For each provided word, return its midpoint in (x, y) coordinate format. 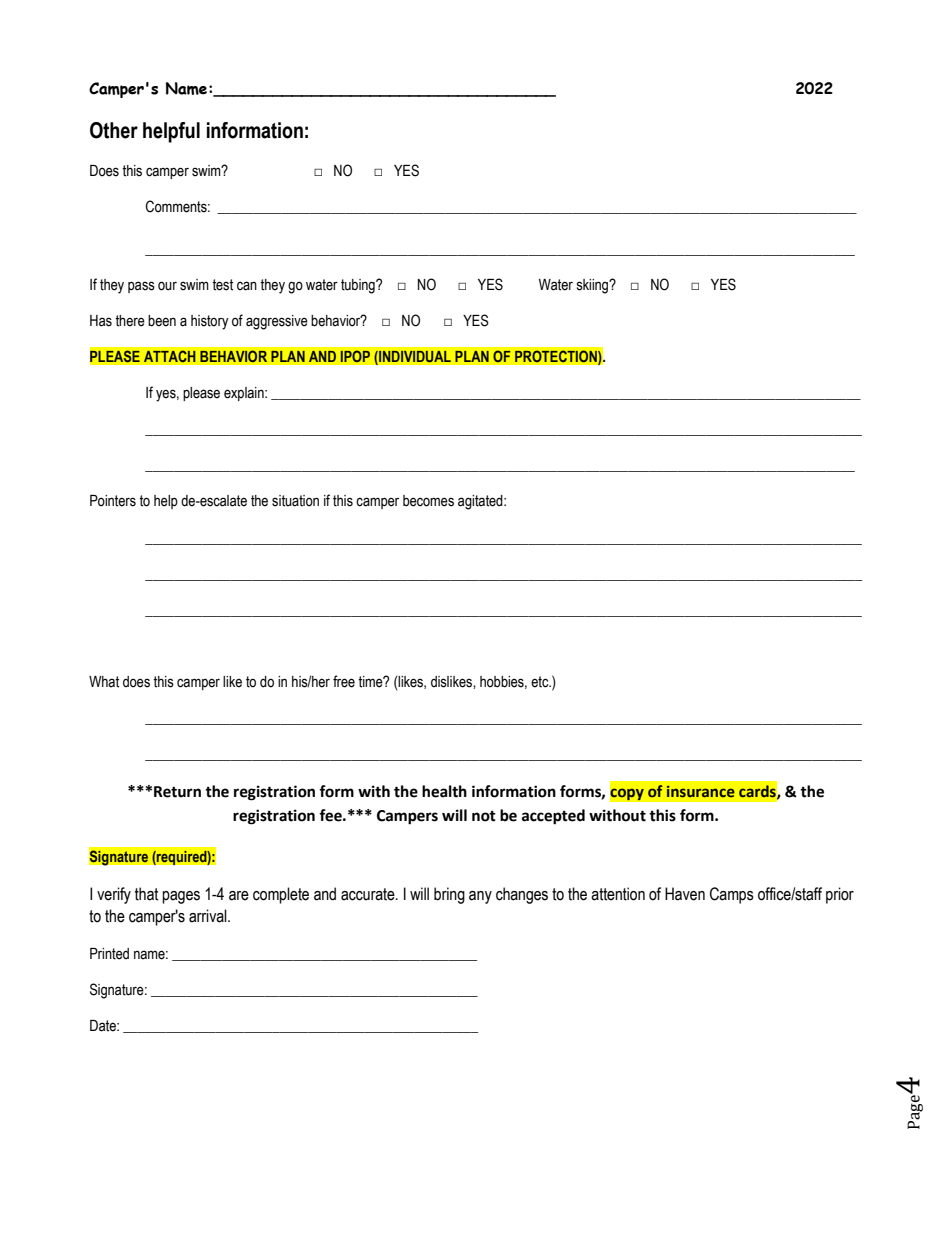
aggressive (277, 322)
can (247, 286)
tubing (359, 286)
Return (177, 792)
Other (114, 130)
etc (541, 682)
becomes (428, 501)
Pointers (113, 501)
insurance (701, 791)
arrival (209, 916)
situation (295, 501)
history (210, 322)
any (480, 897)
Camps (732, 895)
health (444, 791)
